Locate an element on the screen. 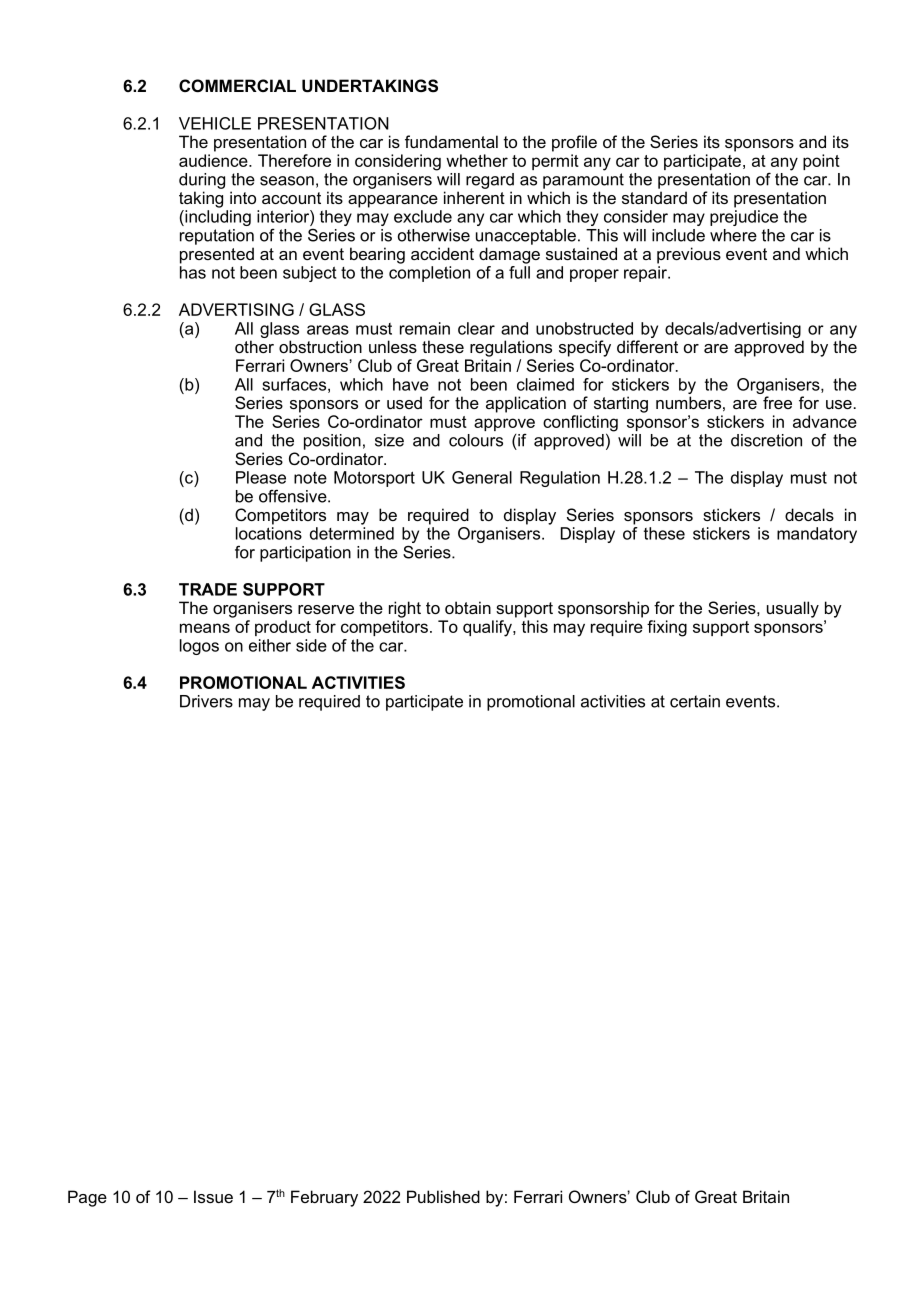 This screenshot has width=924, height=1308. clear is located at coordinates (476, 328).
